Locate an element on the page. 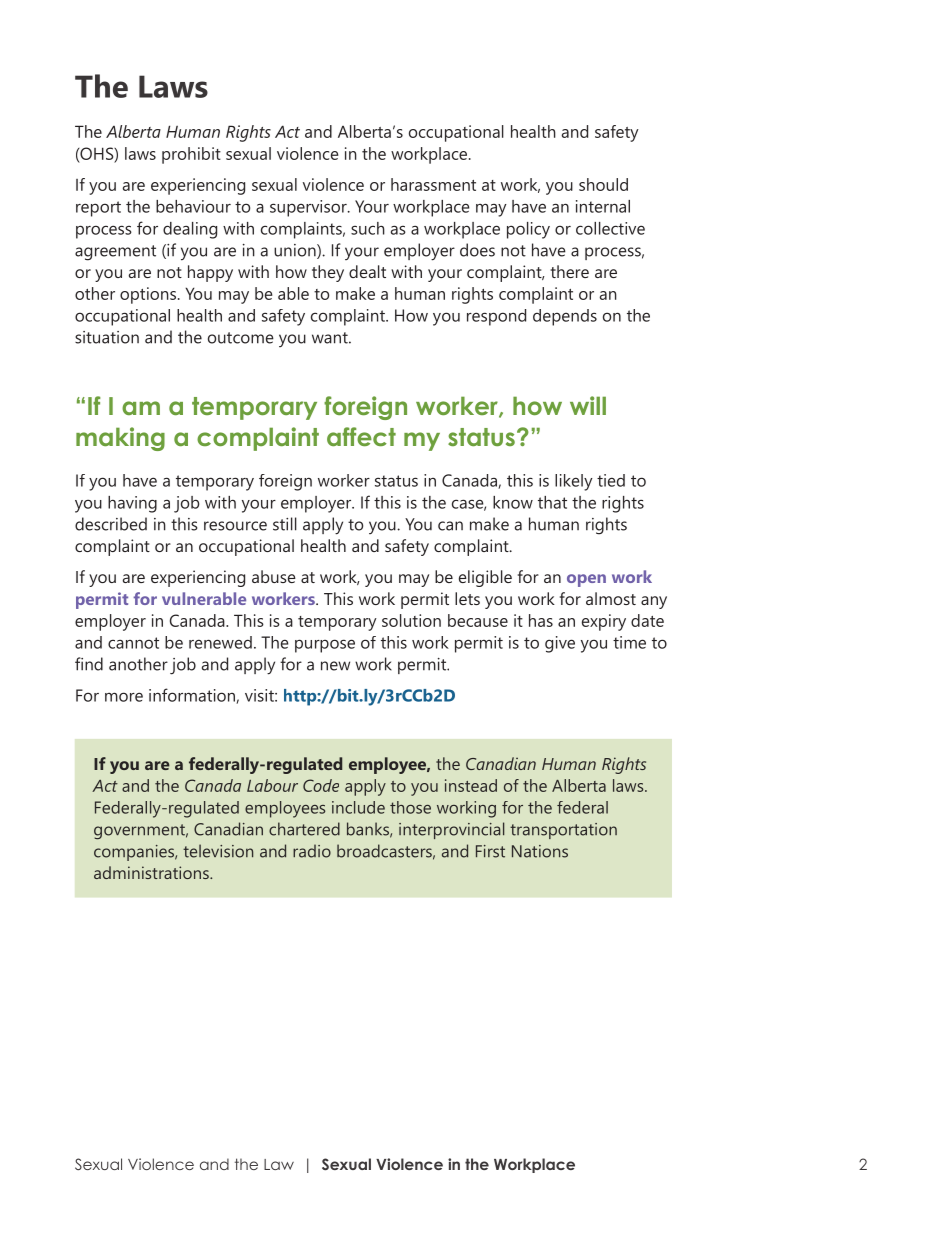  harassment is located at coordinates (433, 184).
